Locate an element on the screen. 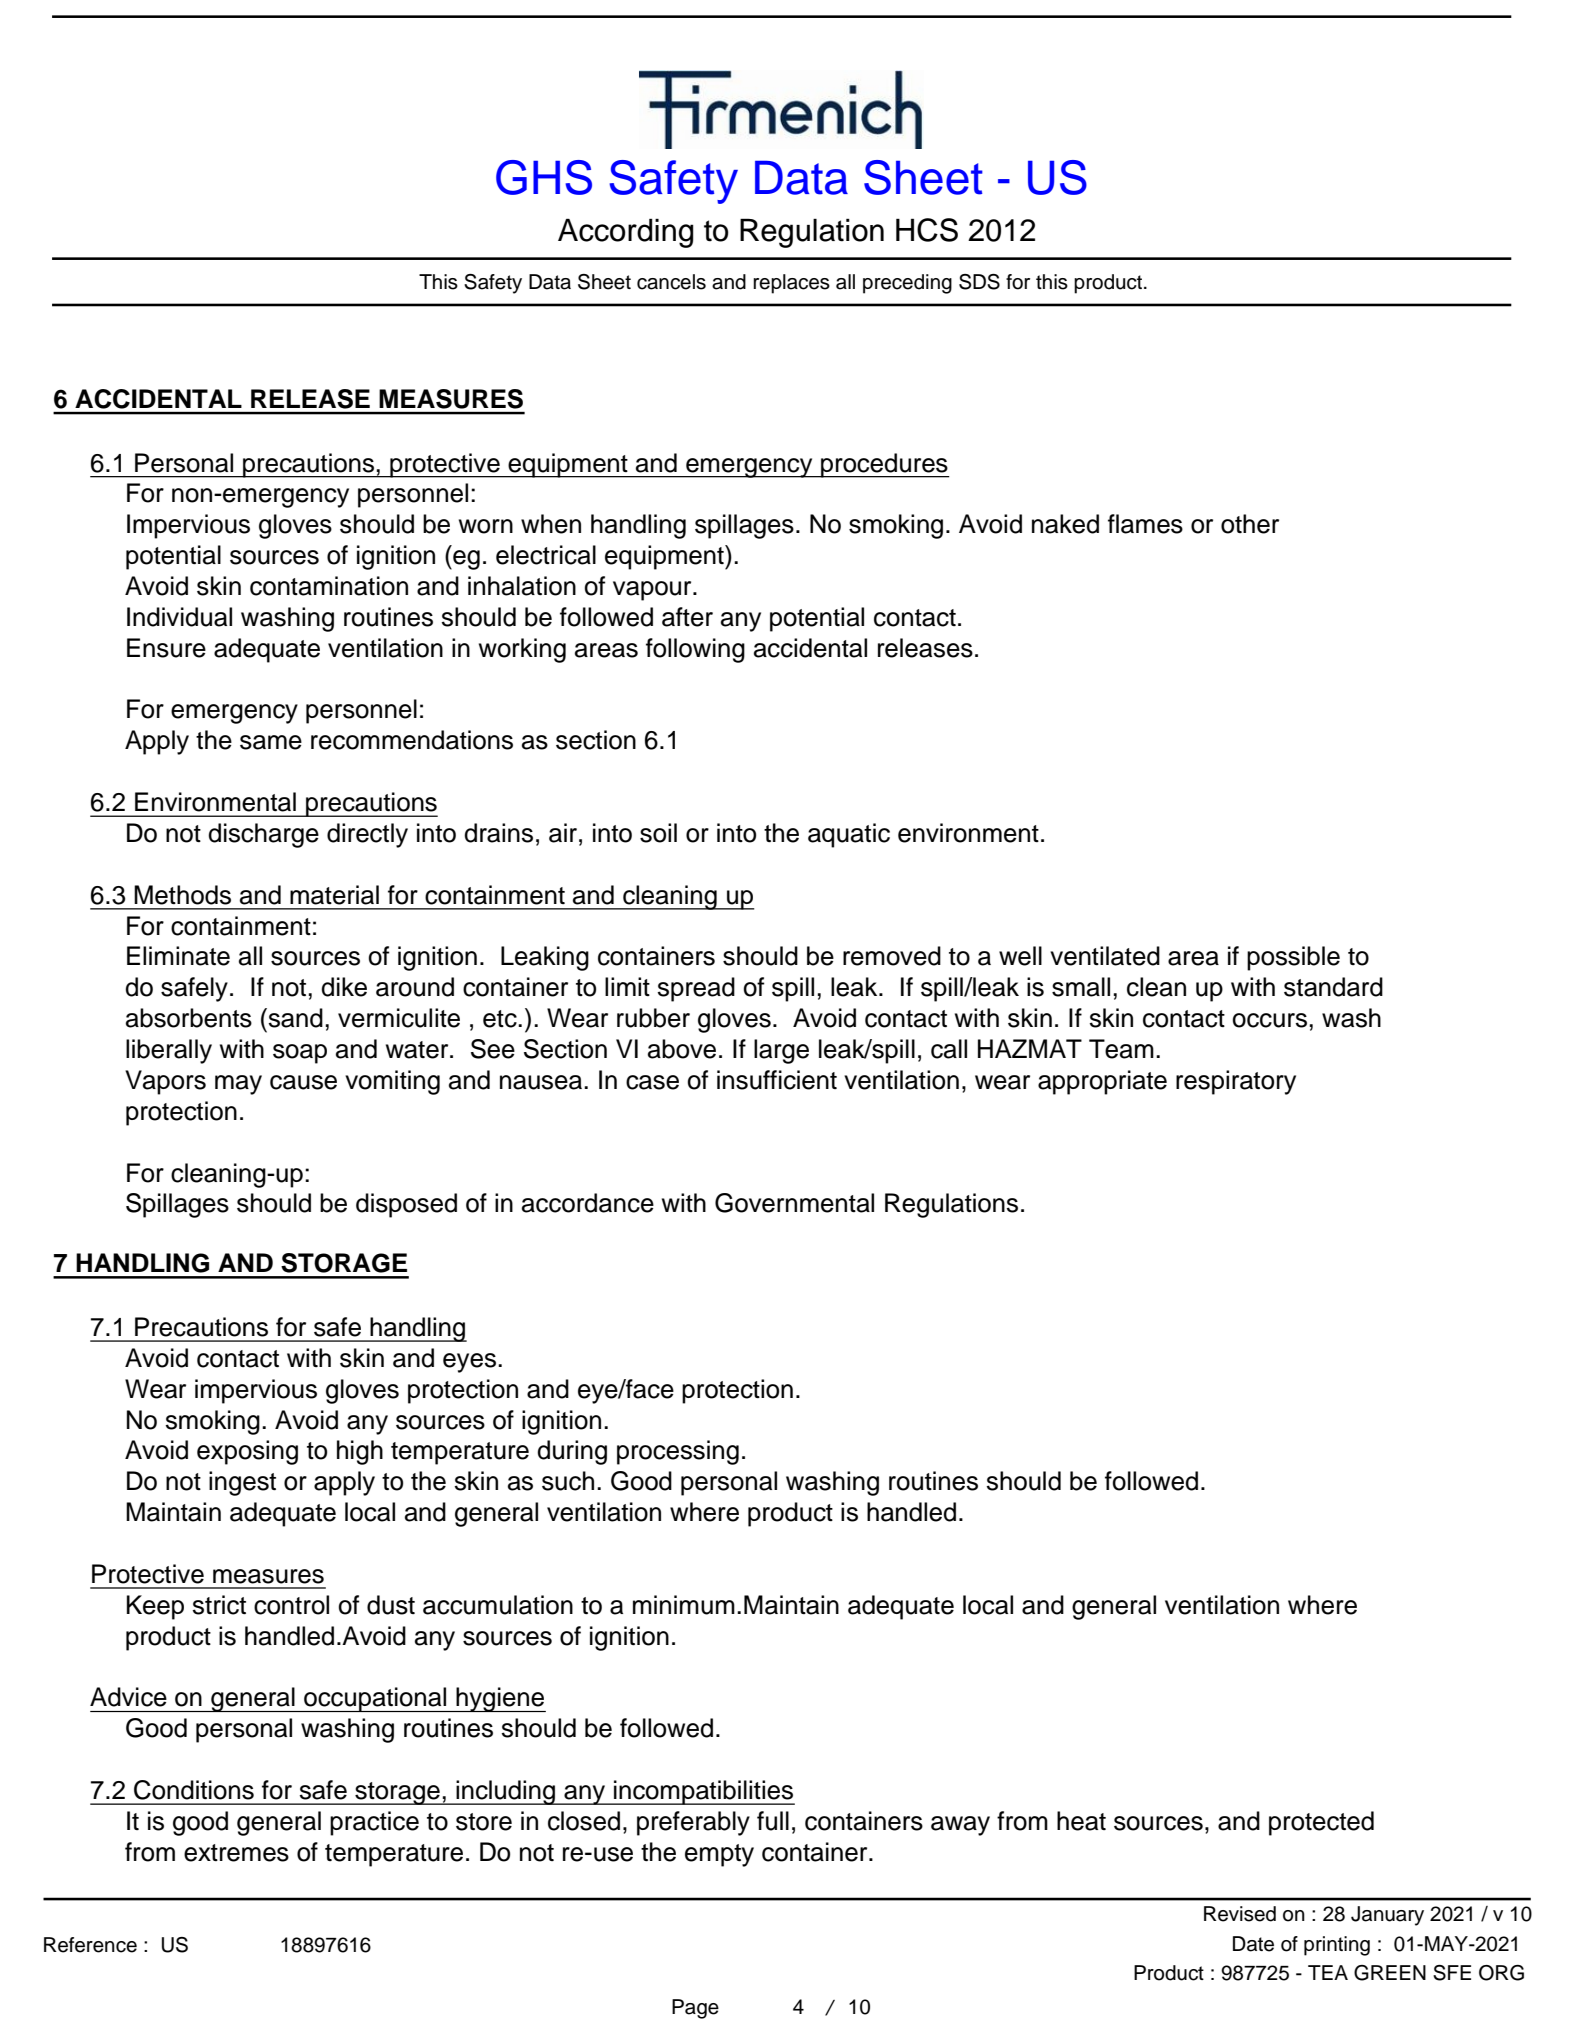 The width and height of the screenshot is (1575, 2038). SDS is located at coordinates (979, 282).
